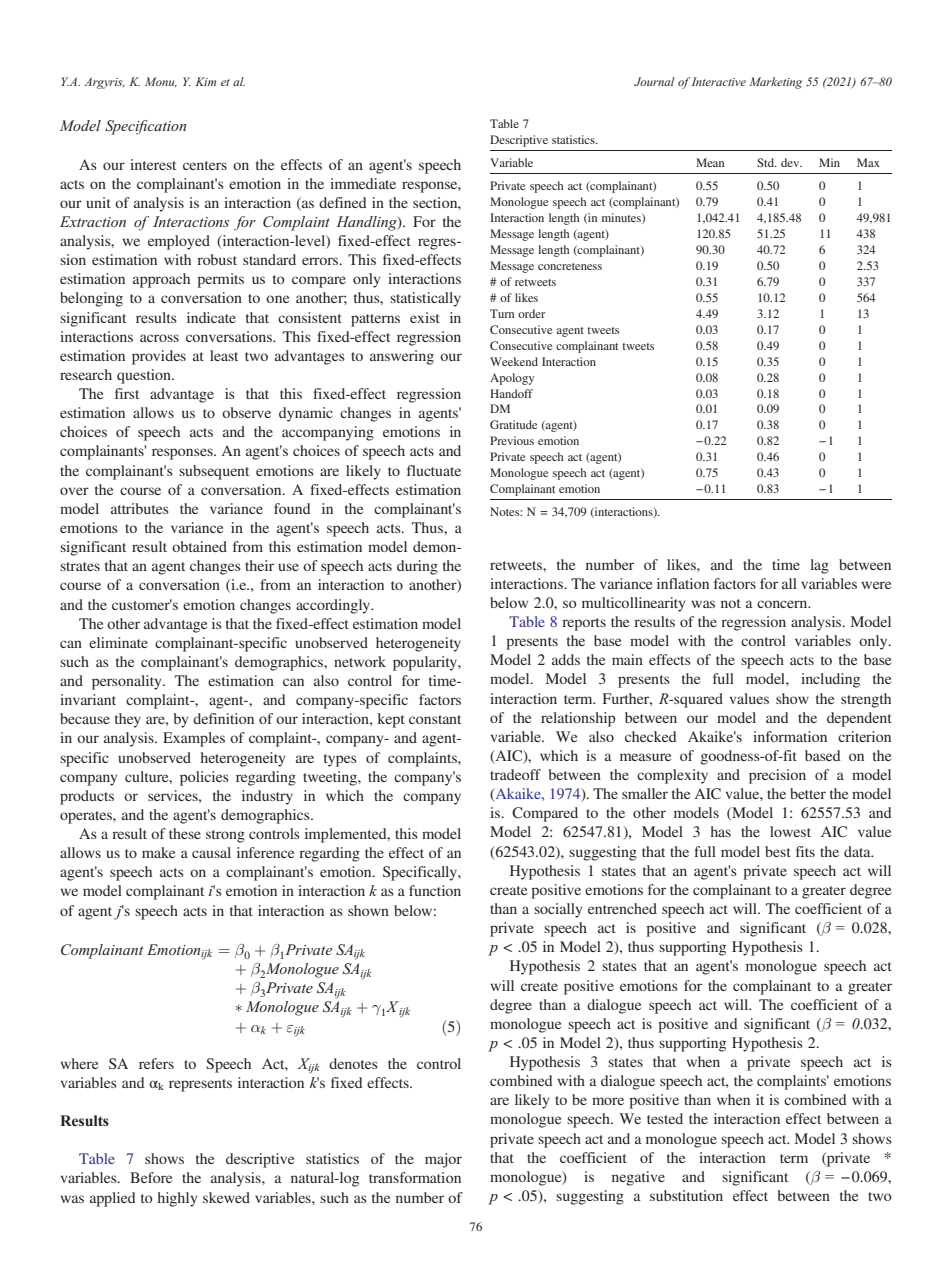  Describe the element at coordinates (775, 83) in the screenshot. I see `Marketing` at that location.
